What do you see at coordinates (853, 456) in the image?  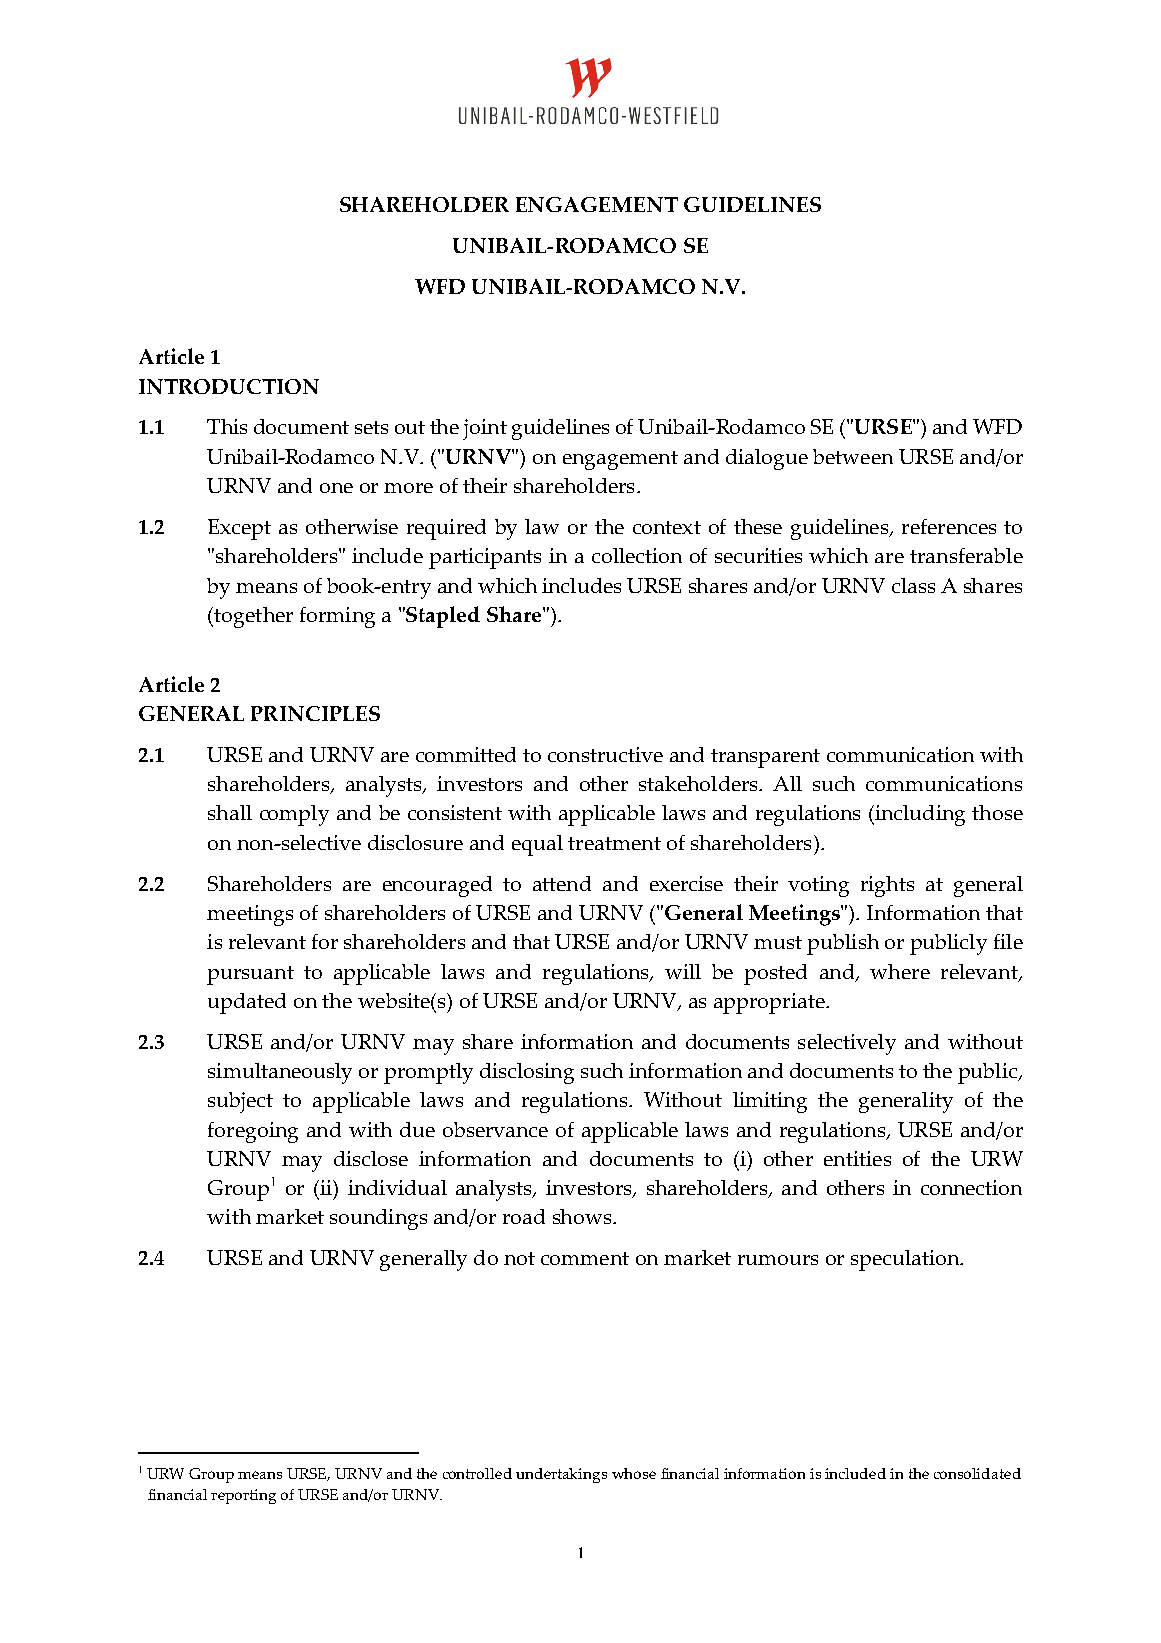 I see `between` at bounding box center [853, 456].
